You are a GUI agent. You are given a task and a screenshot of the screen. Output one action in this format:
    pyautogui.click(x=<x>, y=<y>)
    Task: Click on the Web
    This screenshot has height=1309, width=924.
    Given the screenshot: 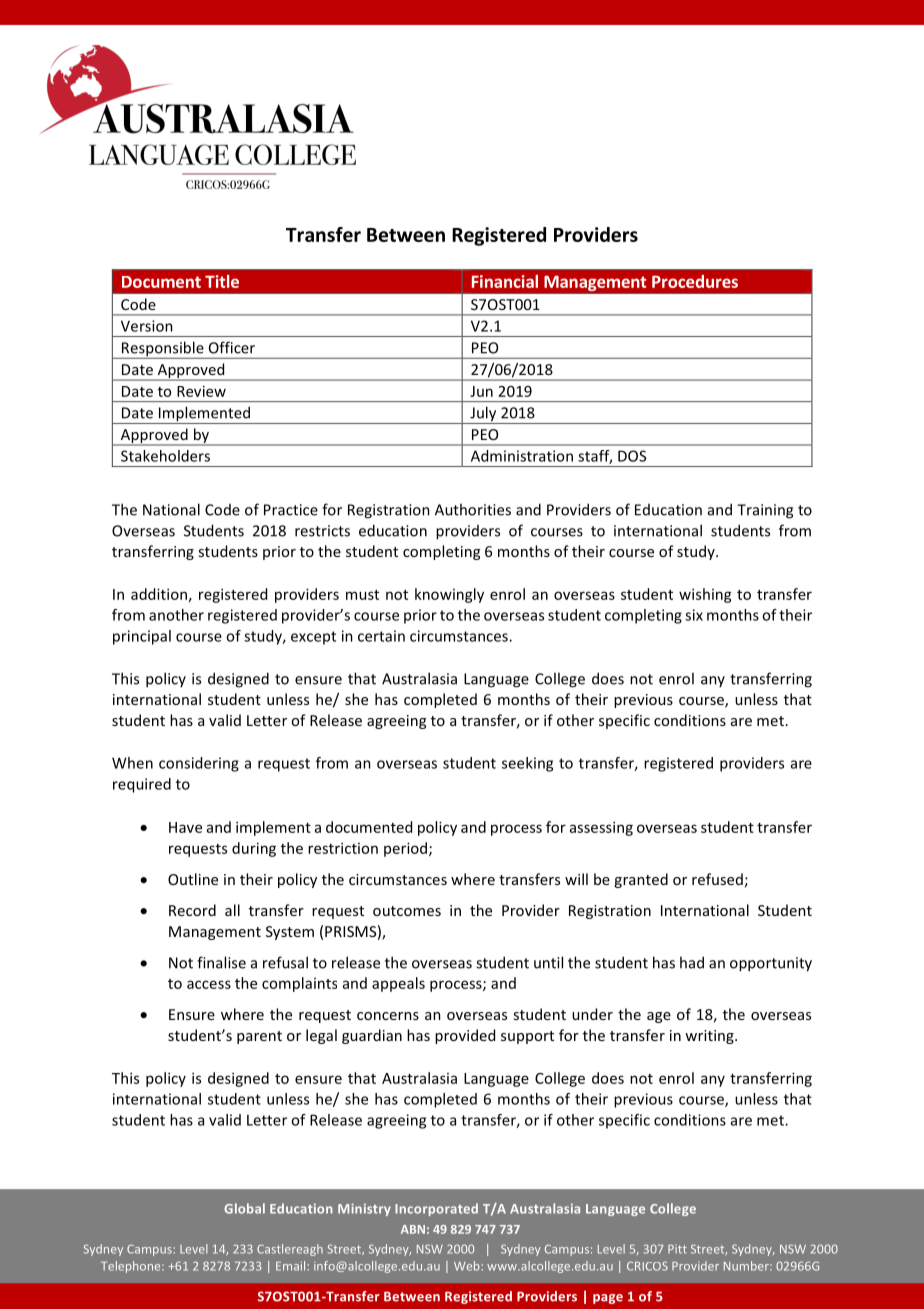 What is the action you would take?
    pyautogui.click(x=468, y=1266)
